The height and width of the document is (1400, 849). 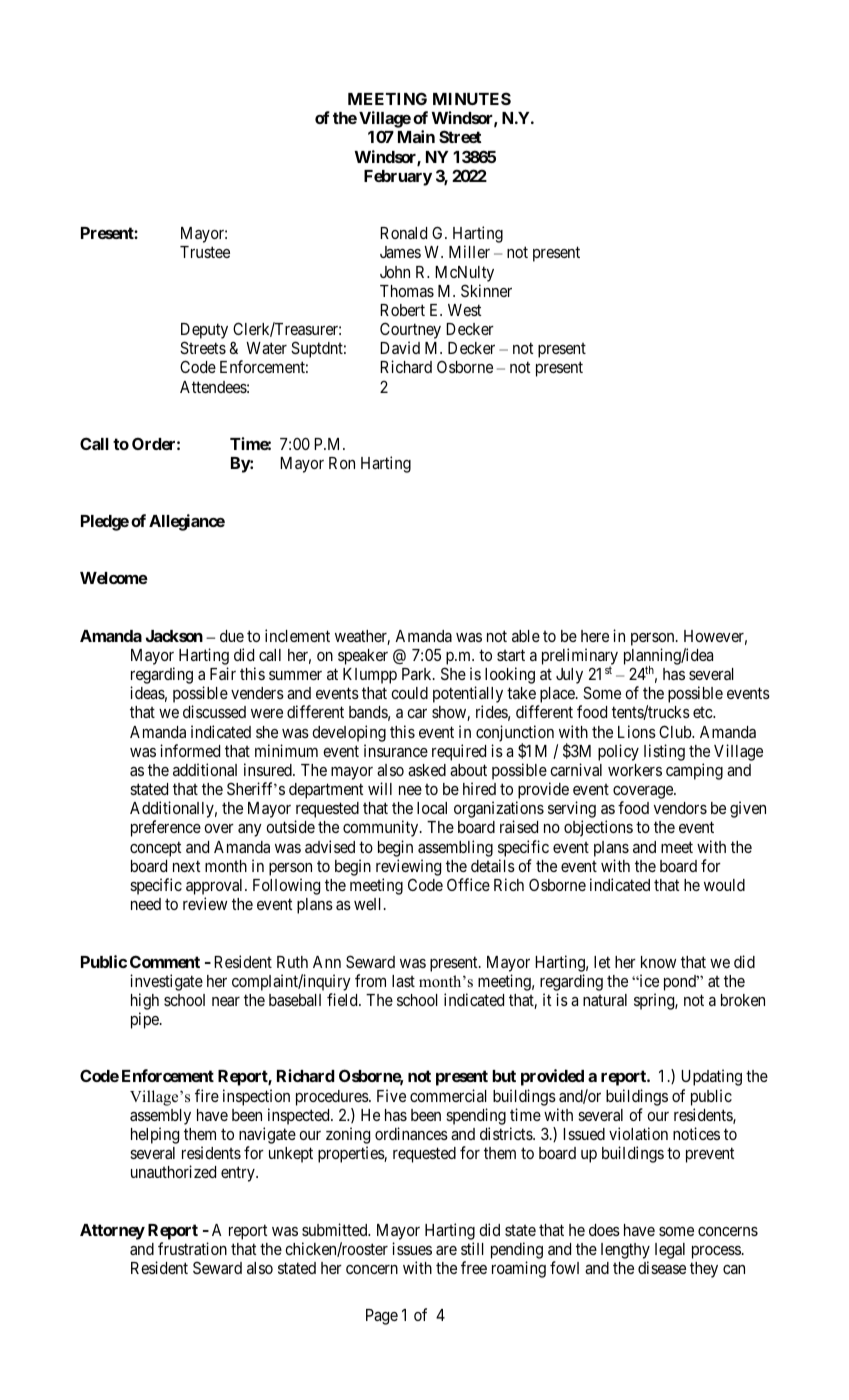 What do you see at coordinates (416, 136) in the document?
I see `Main` at bounding box center [416, 136].
